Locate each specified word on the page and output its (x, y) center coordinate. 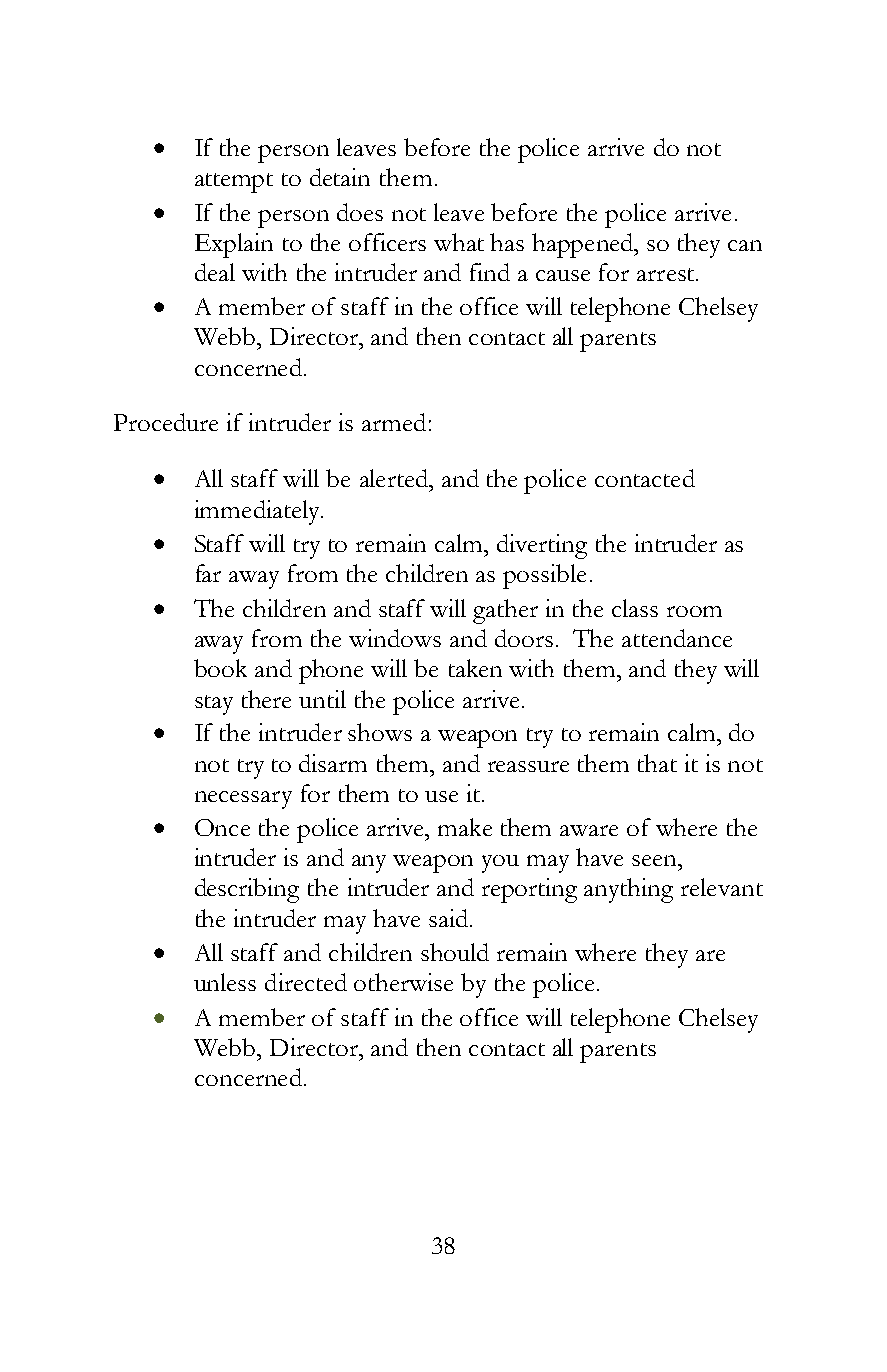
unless (225, 982)
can (745, 245)
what (459, 242)
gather (505, 611)
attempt (234, 183)
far (208, 573)
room (694, 611)
